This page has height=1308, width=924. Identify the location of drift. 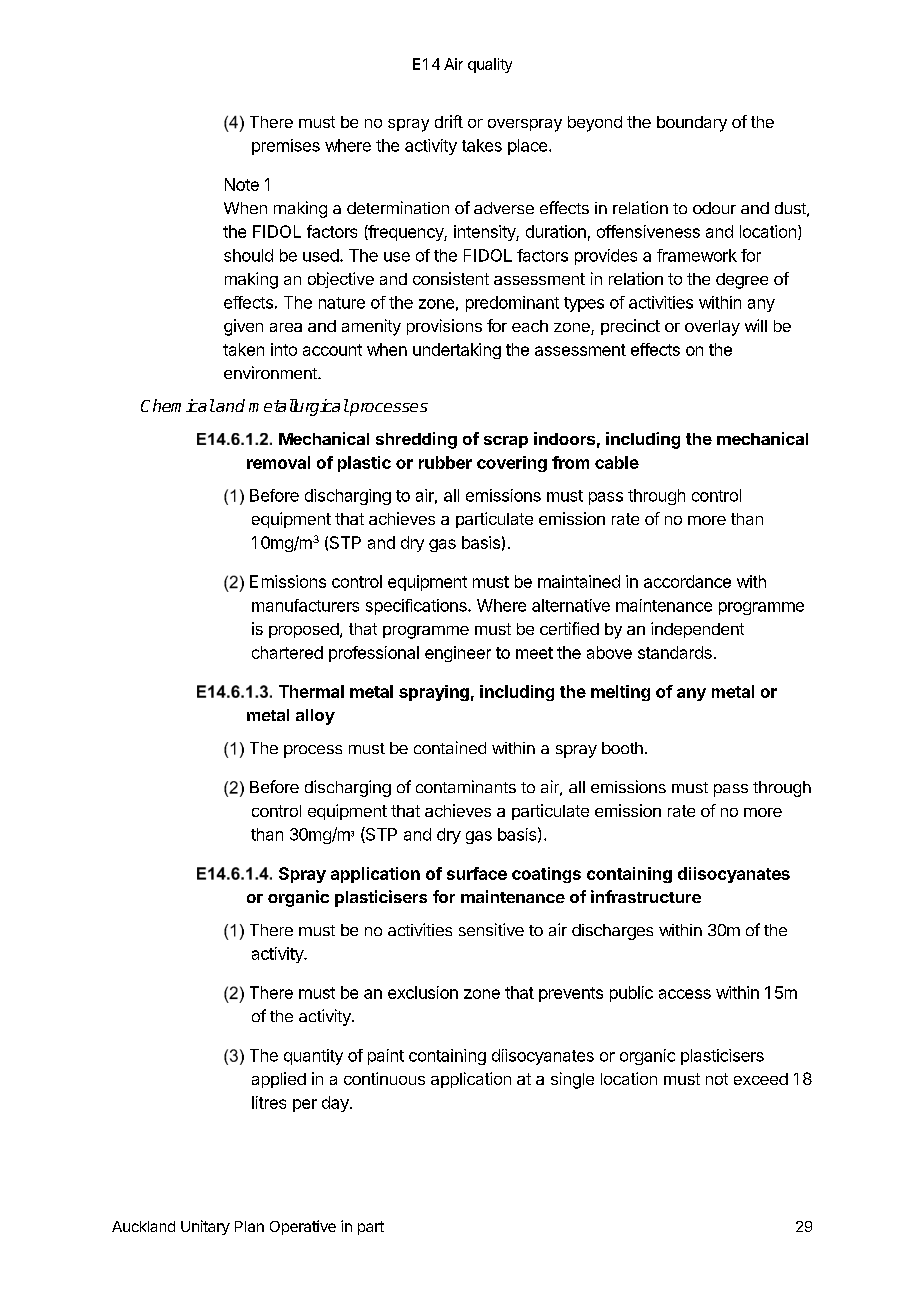
(449, 121).
